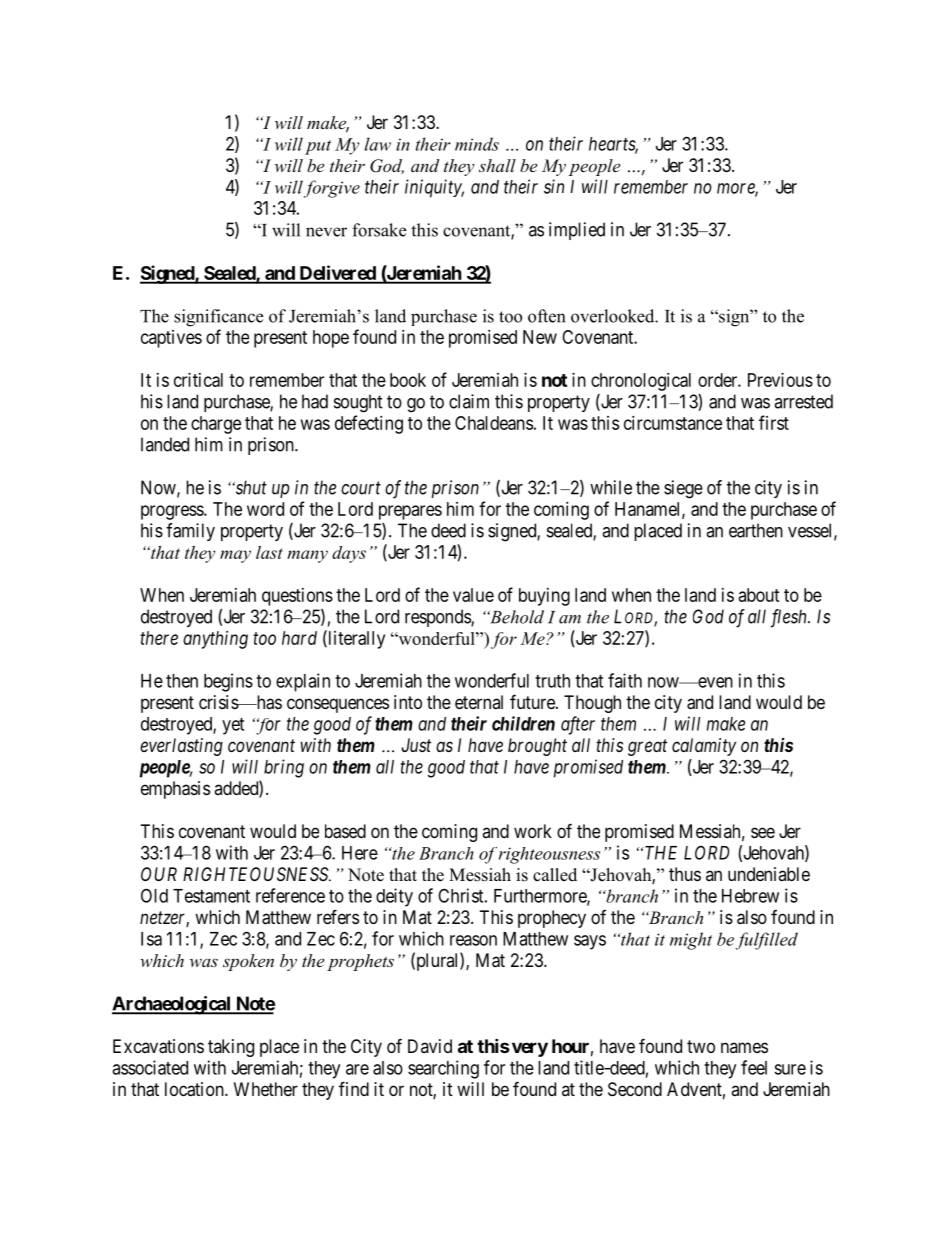  What do you see at coordinates (497, 165) in the screenshot?
I see `shall` at bounding box center [497, 165].
